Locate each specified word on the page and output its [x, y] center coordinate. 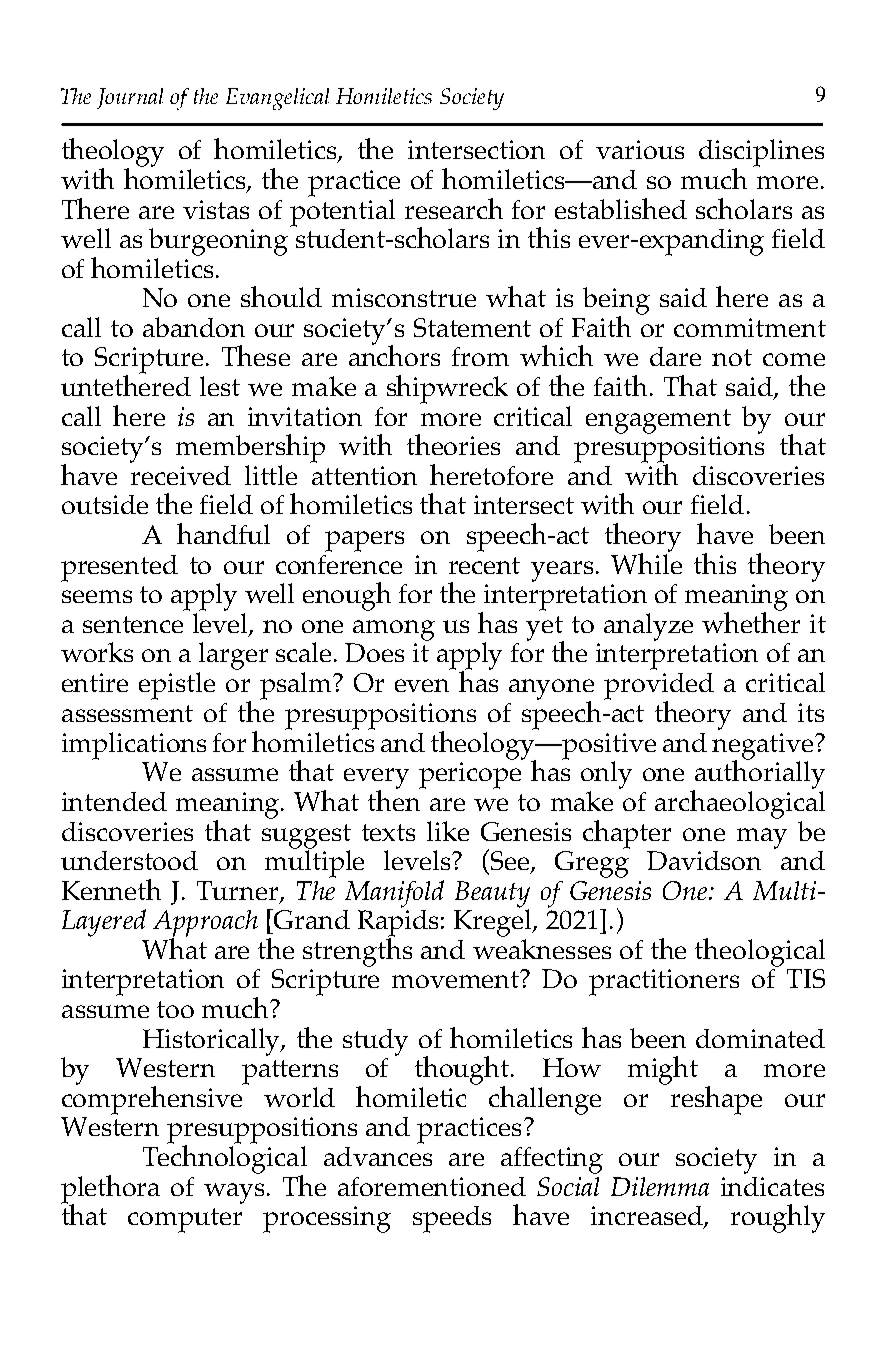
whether [751, 621]
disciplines [761, 154]
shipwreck [447, 389]
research [454, 208]
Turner [239, 891]
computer [185, 1220]
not [732, 357]
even [422, 685]
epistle [177, 686]
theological [760, 952]
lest [220, 386]
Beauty [492, 895]
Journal [130, 98]
